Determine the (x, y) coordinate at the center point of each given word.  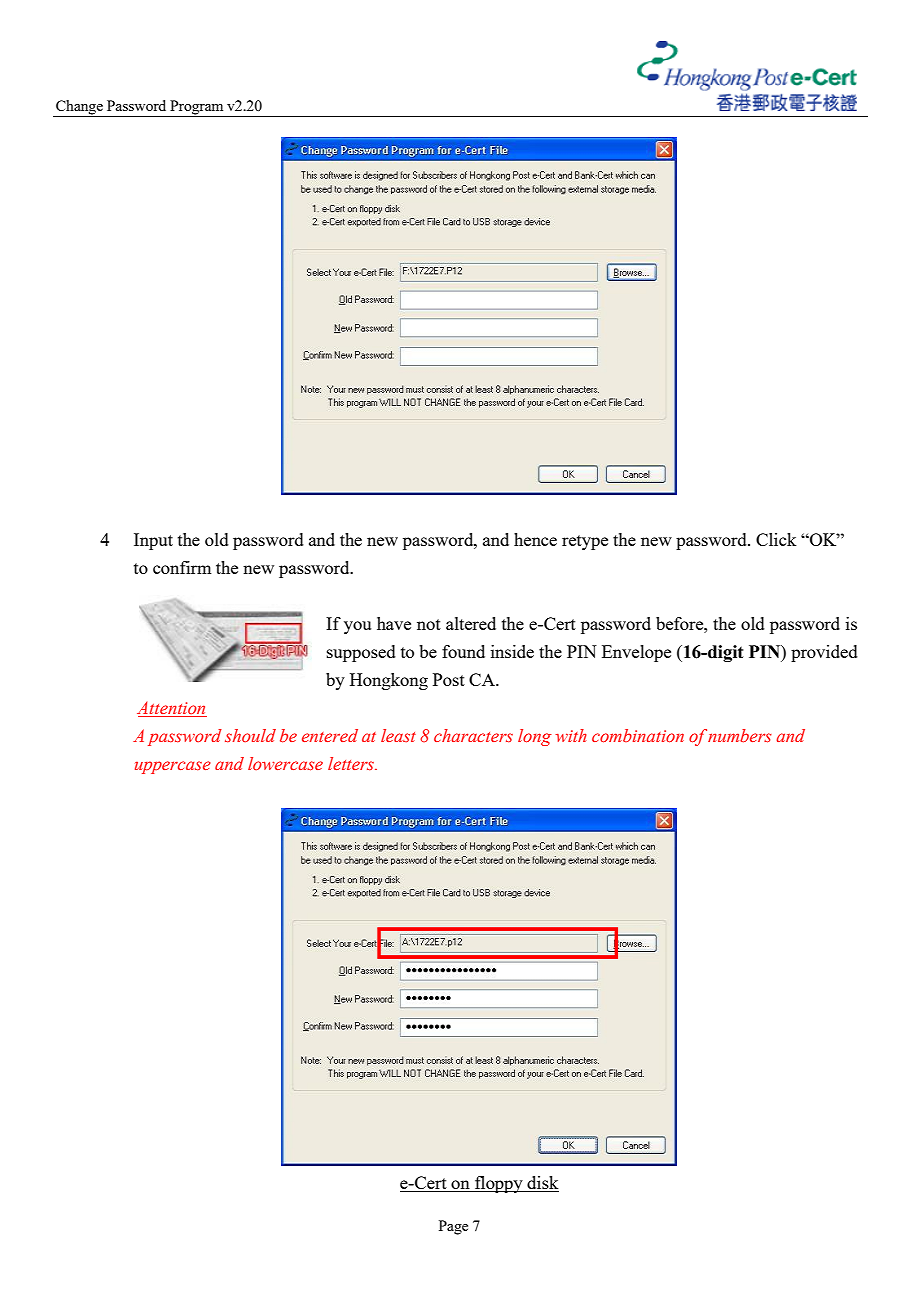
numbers (740, 736)
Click (776, 539)
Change (79, 107)
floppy (499, 1184)
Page (453, 1227)
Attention (172, 709)
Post (449, 679)
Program (196, 107)
